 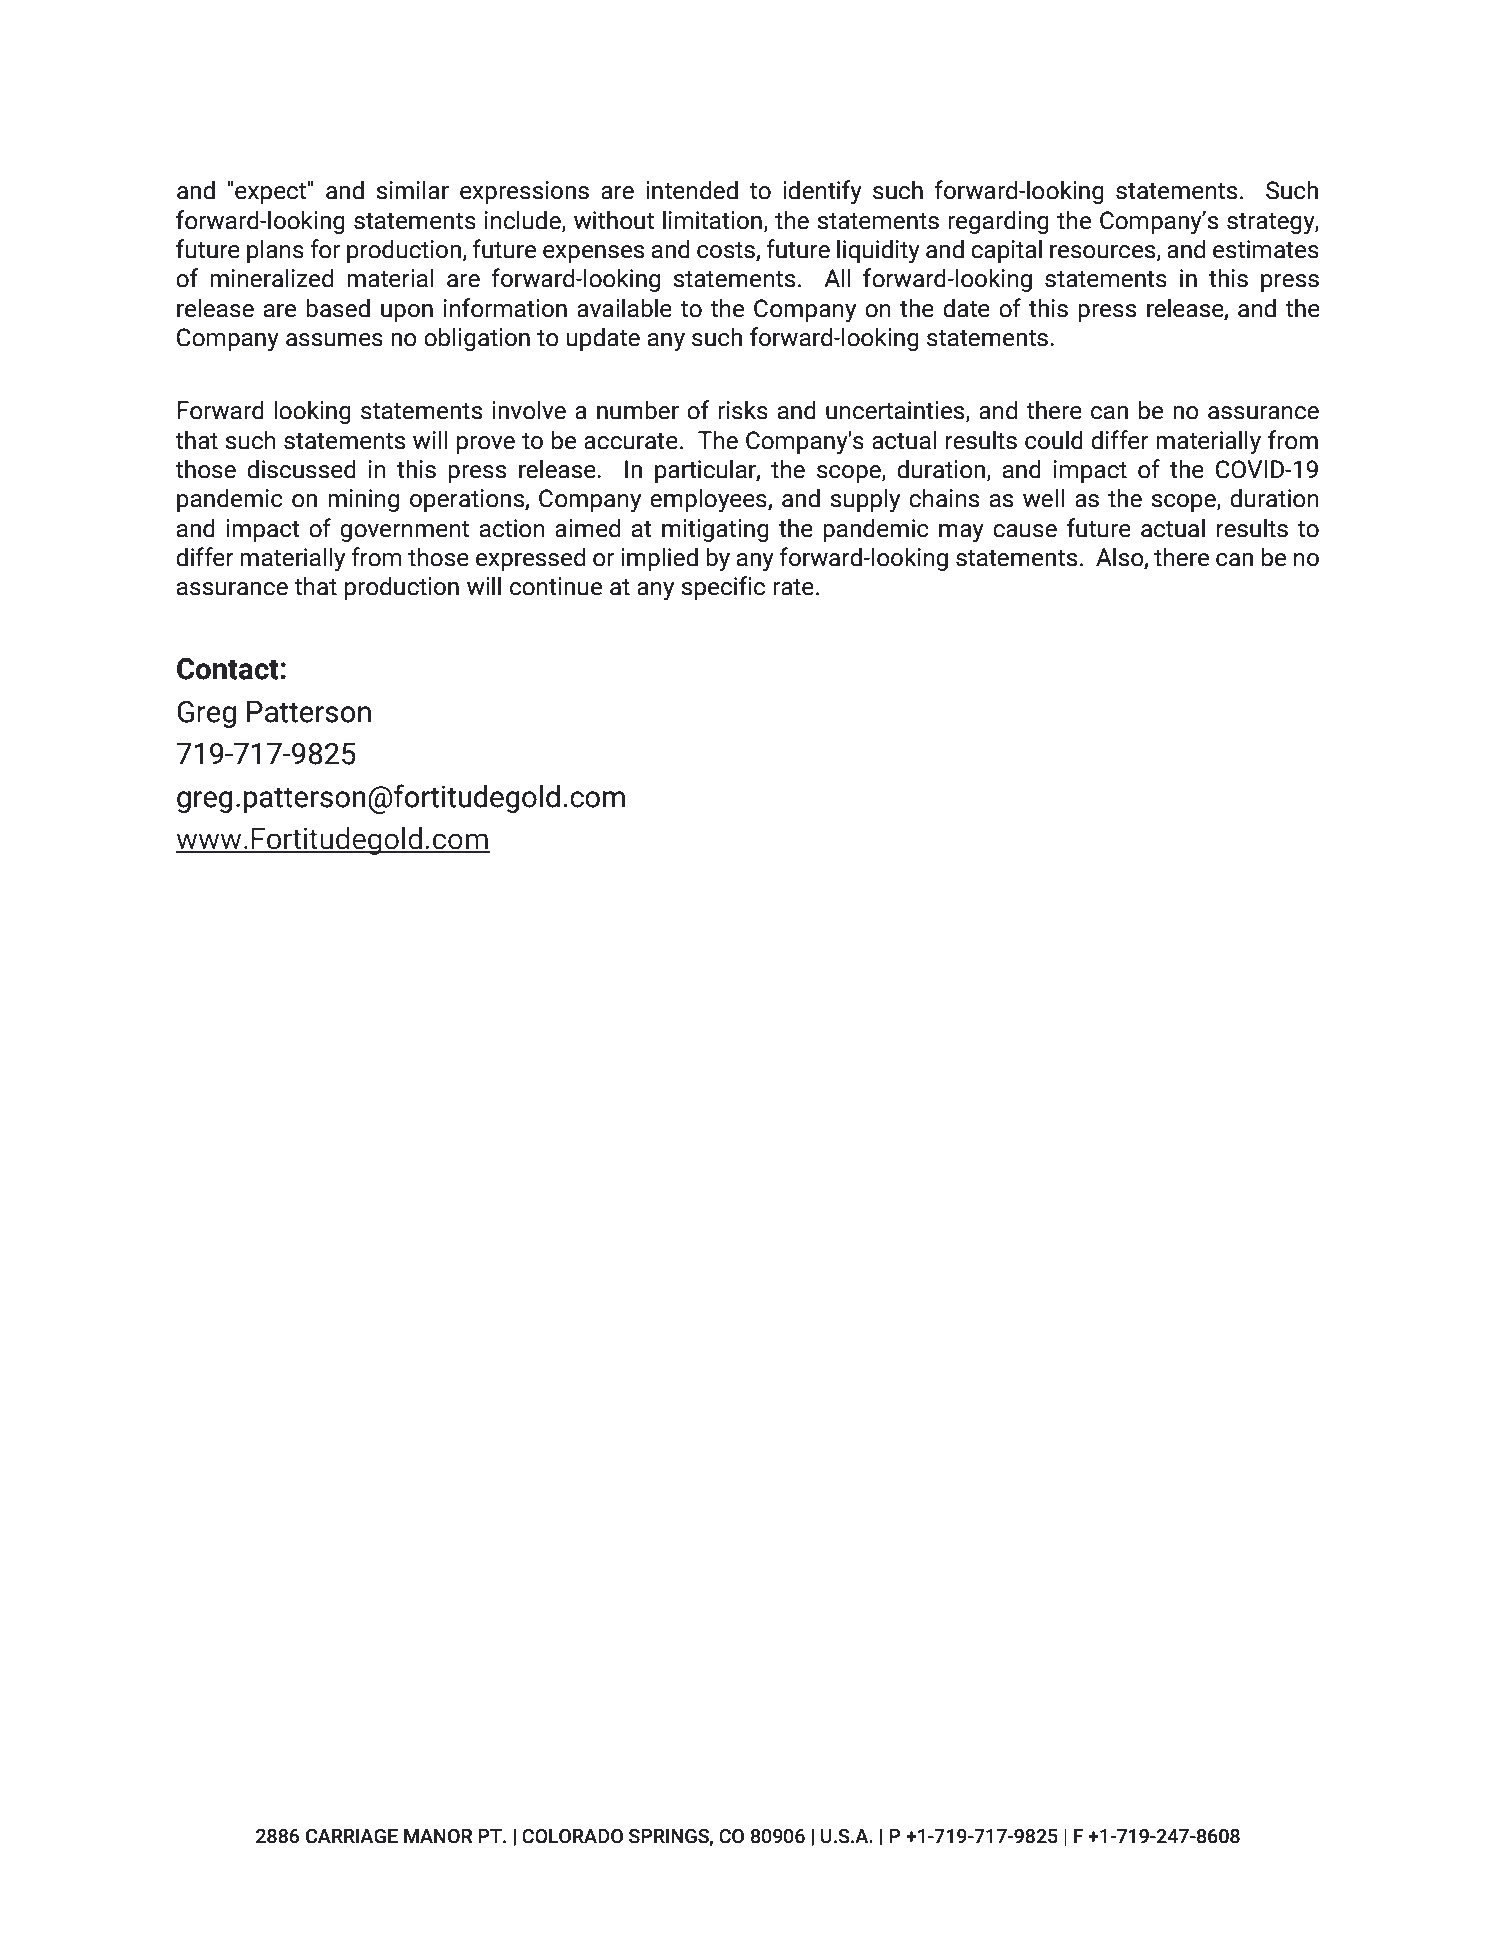 What do you see at coordinates (659, 559) in the document?
I see `implied` at bounding box center [659, 559].
